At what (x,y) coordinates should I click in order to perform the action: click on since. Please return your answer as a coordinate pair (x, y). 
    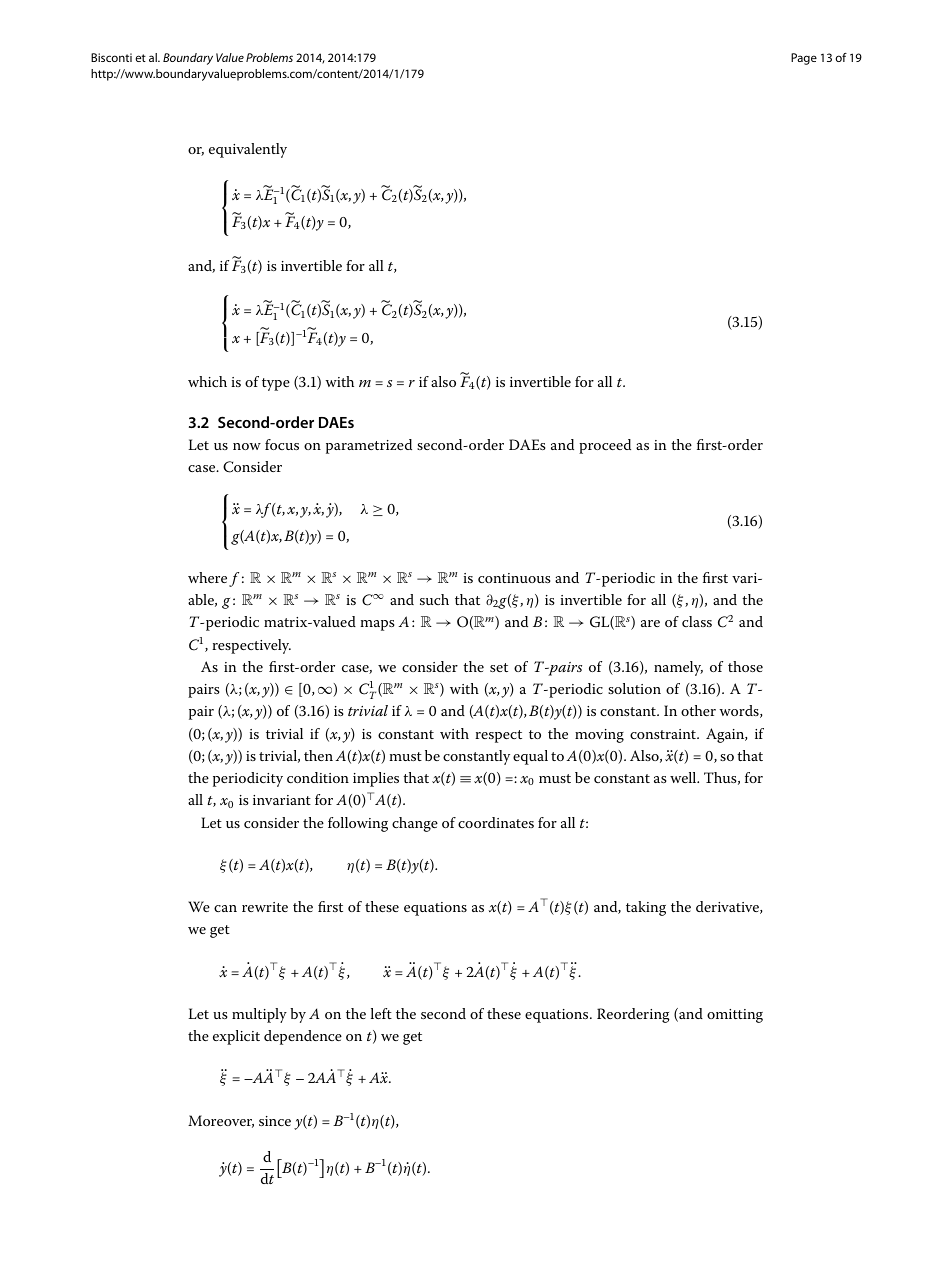
    Looking at the image, I should click on (275, 1121).
